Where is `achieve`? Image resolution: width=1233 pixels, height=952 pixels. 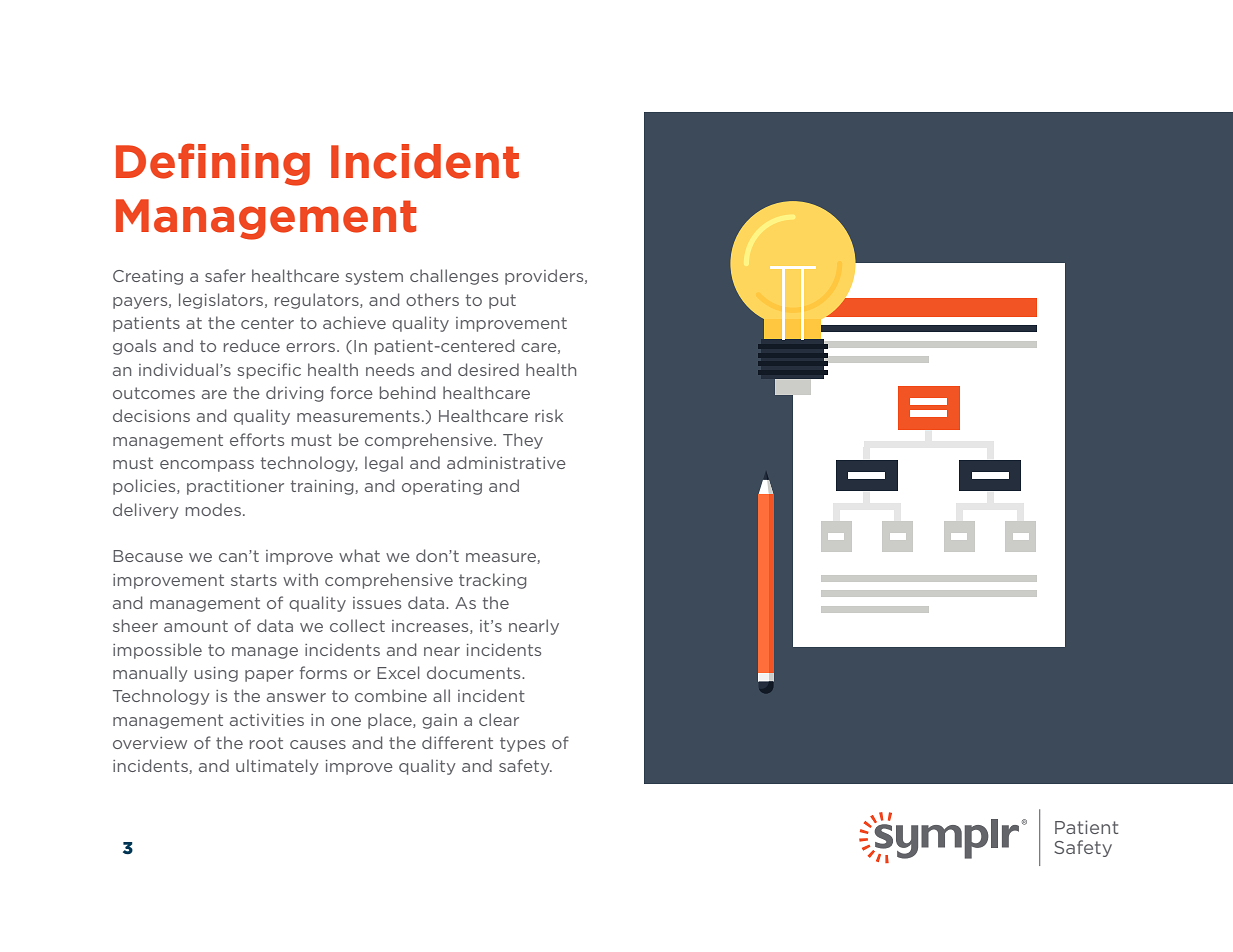
achieve is located at coordinates (354, 322).
